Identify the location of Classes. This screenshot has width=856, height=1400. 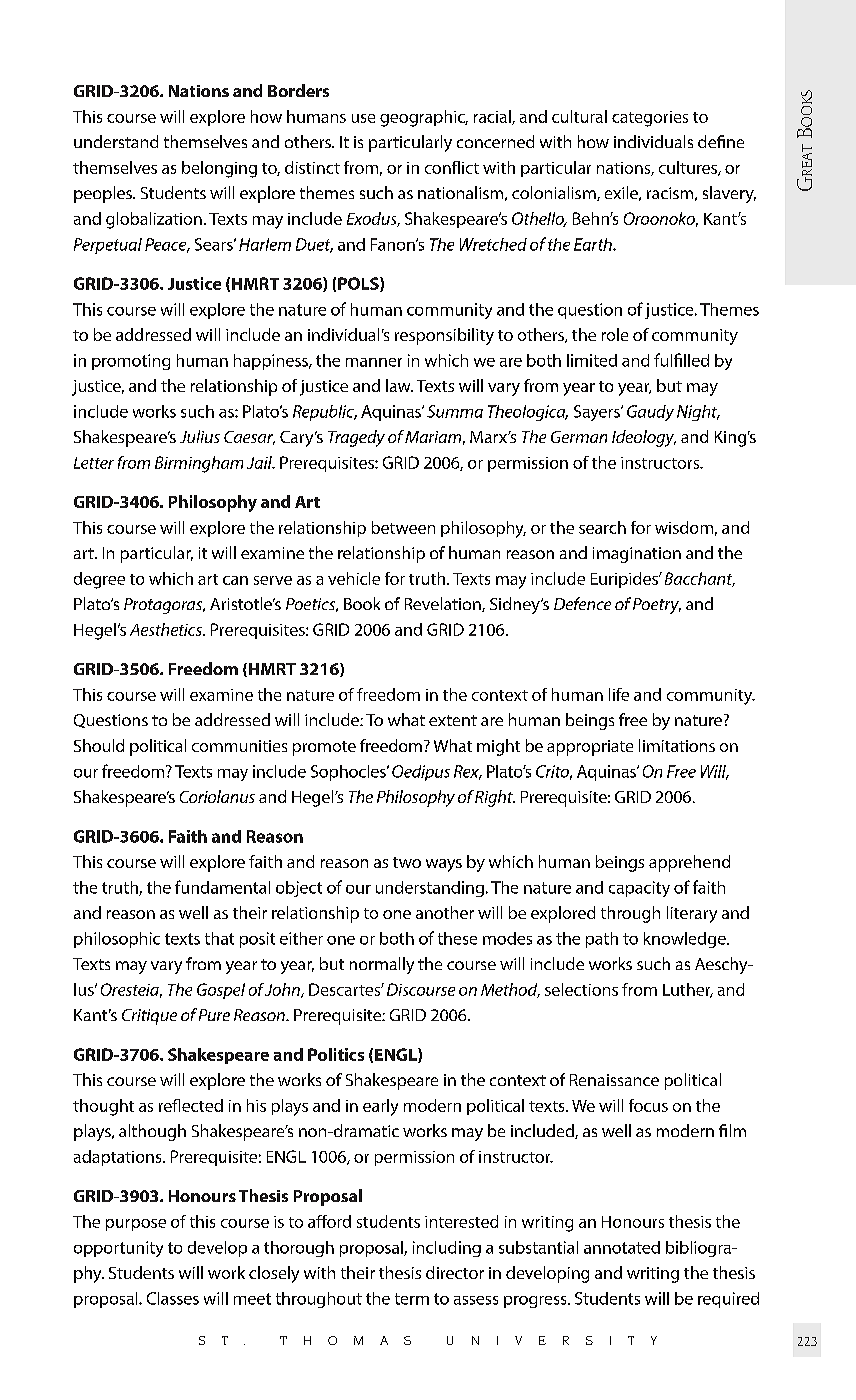
(173, 1298).
